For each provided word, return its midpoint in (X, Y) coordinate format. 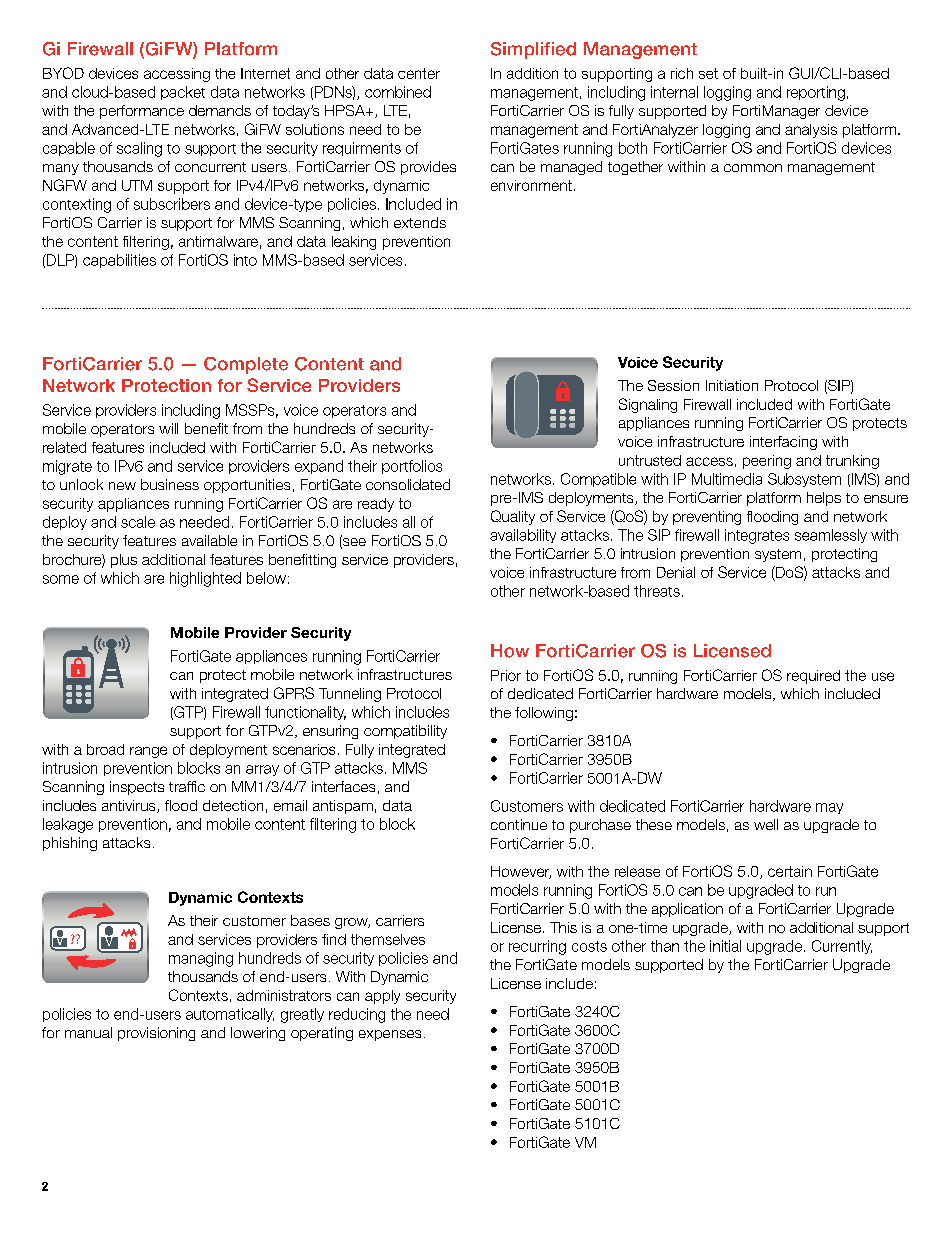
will (168, 428)
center (419, 73)
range (148, 752)
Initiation (732, 385)
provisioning (156, 1034)
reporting (816, 93)
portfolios (412, 467)
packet (183, 93)
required (813, 677)
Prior (506, 675)
